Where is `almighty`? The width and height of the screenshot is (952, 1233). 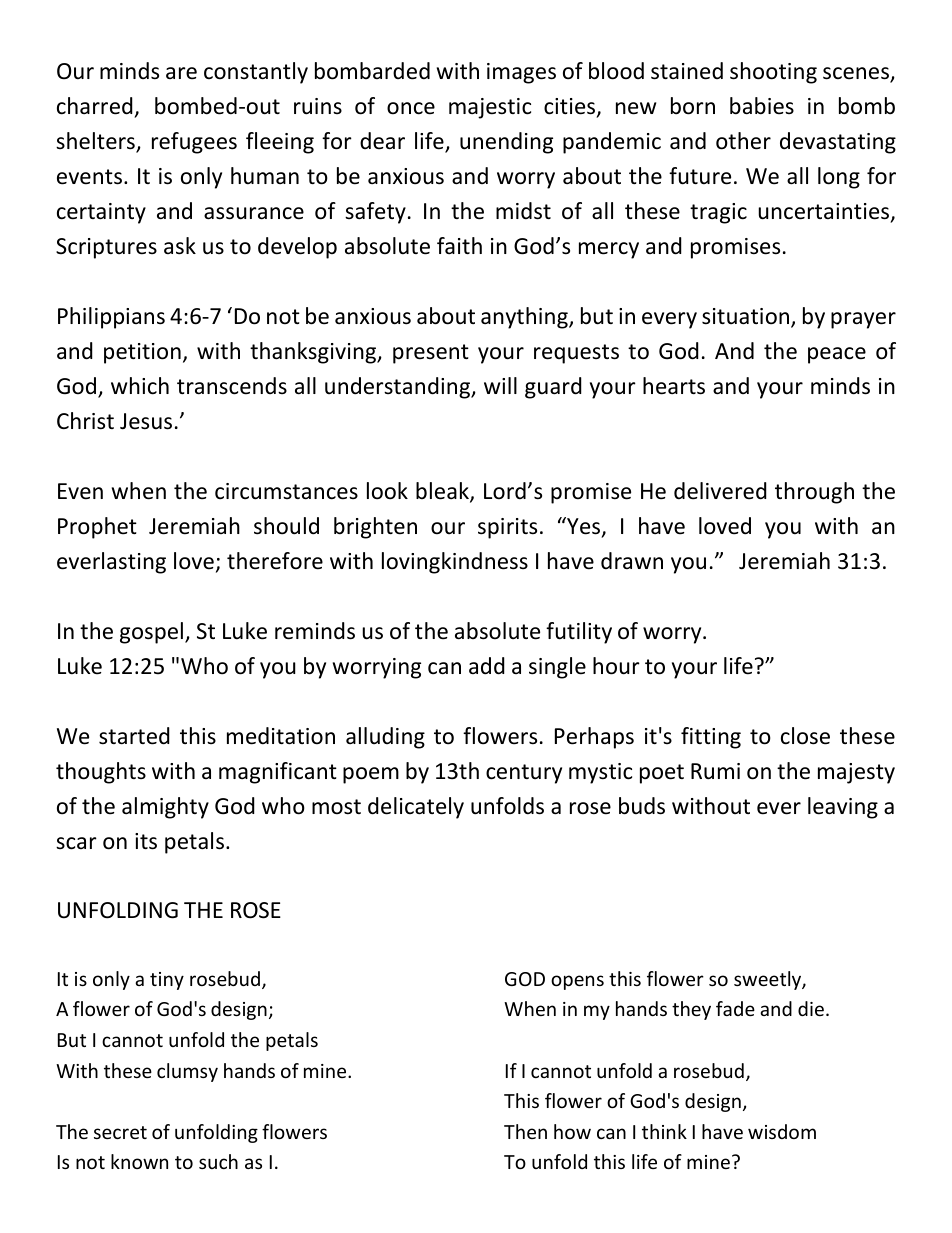
almighty is located at coordinates (165, 808).
